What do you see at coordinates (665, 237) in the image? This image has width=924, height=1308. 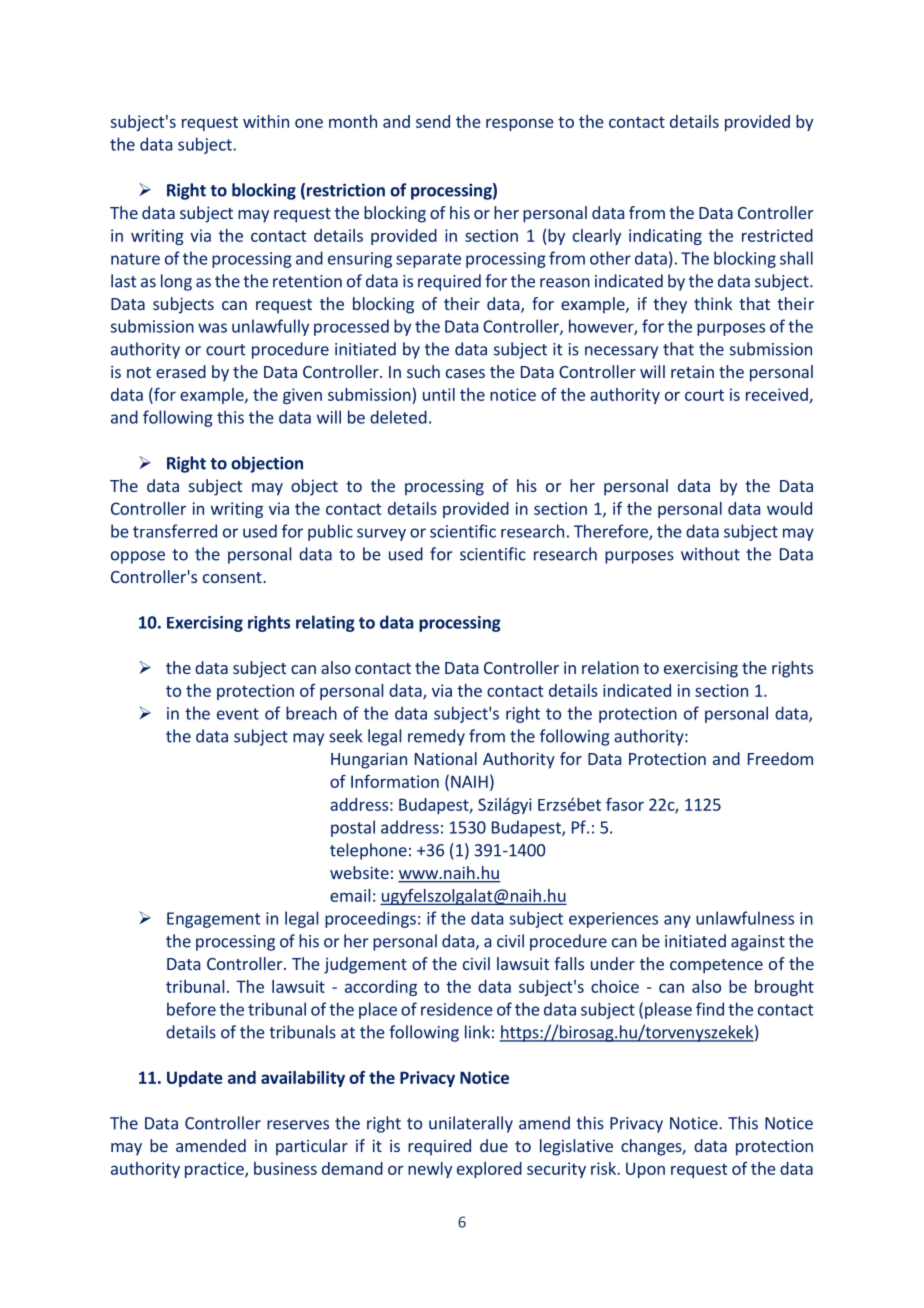 I see `indicating` at bounding box center [665, 237].
